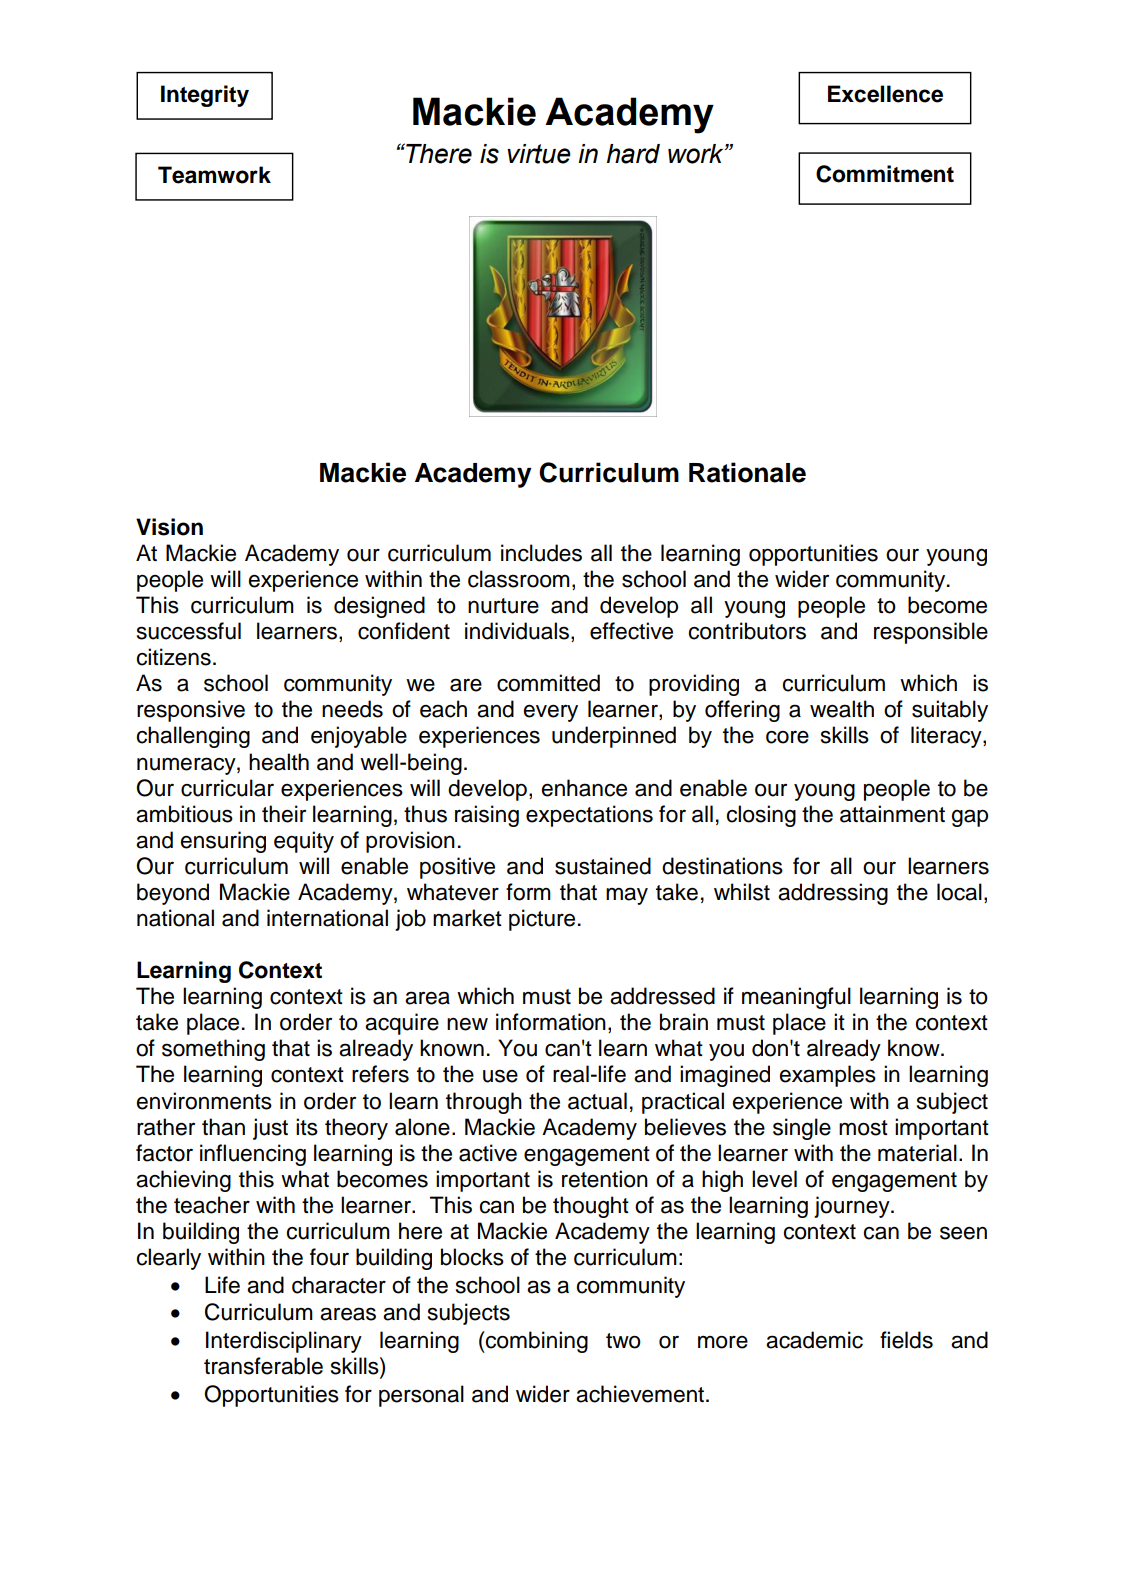 This page has height=1591, width=1125. What do you see at coordinates (542, 920) in the page?
I see `picture` at bounding box center [542, 920].
